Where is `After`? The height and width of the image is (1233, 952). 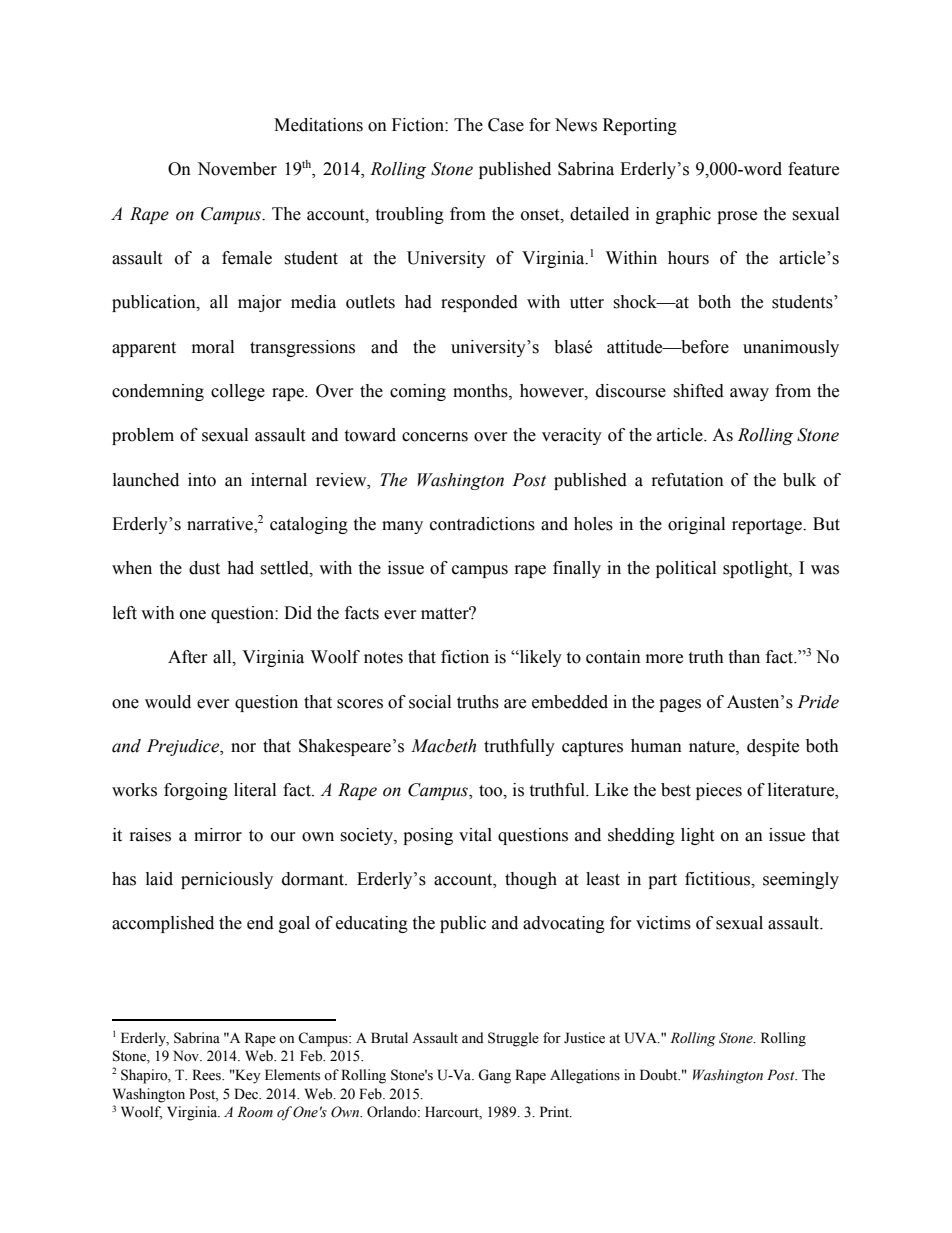
After is located at coordinates (188, 657).
